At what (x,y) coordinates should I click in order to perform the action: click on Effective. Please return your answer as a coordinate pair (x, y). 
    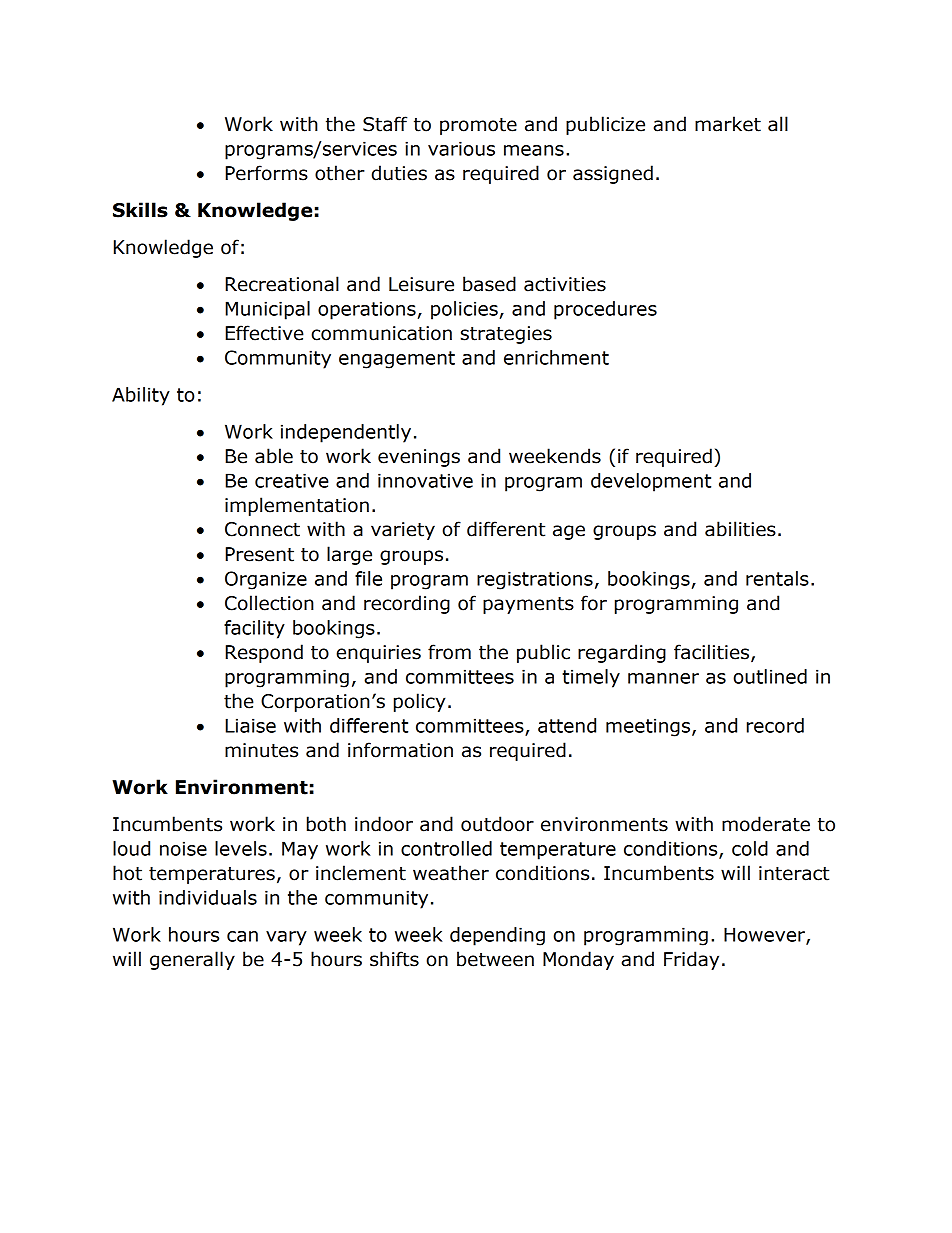
    Looking at the image, I should click on (264, 333).
